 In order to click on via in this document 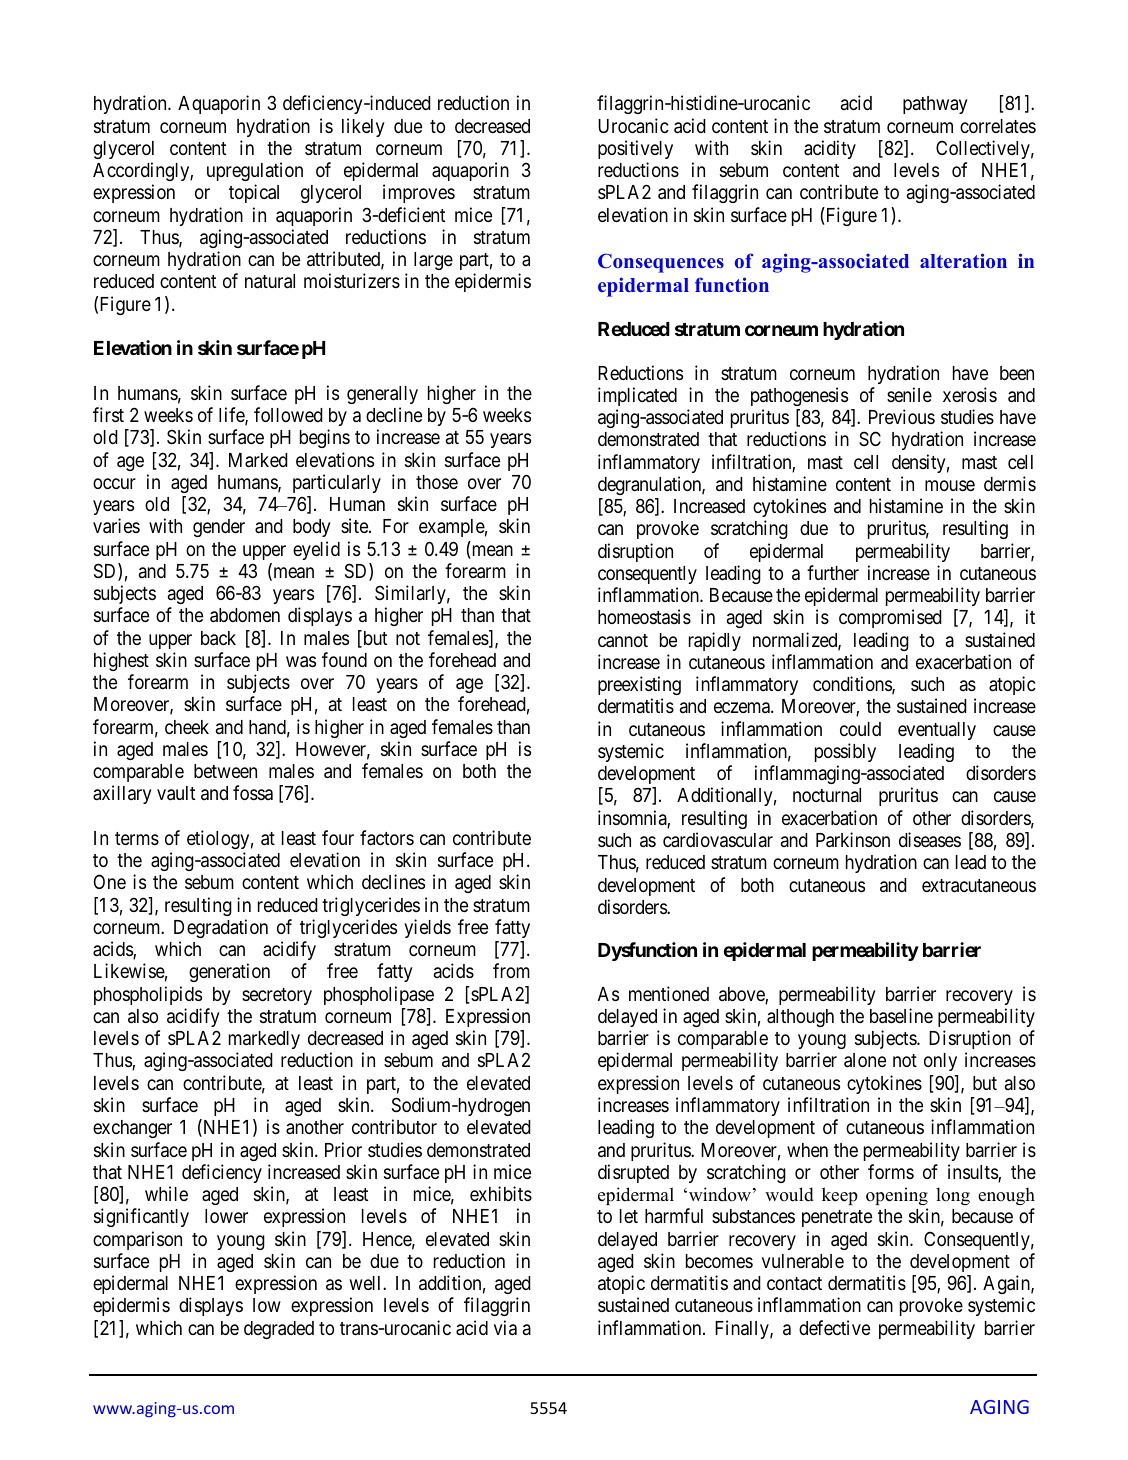, I will do `click(505, 1327)`.
